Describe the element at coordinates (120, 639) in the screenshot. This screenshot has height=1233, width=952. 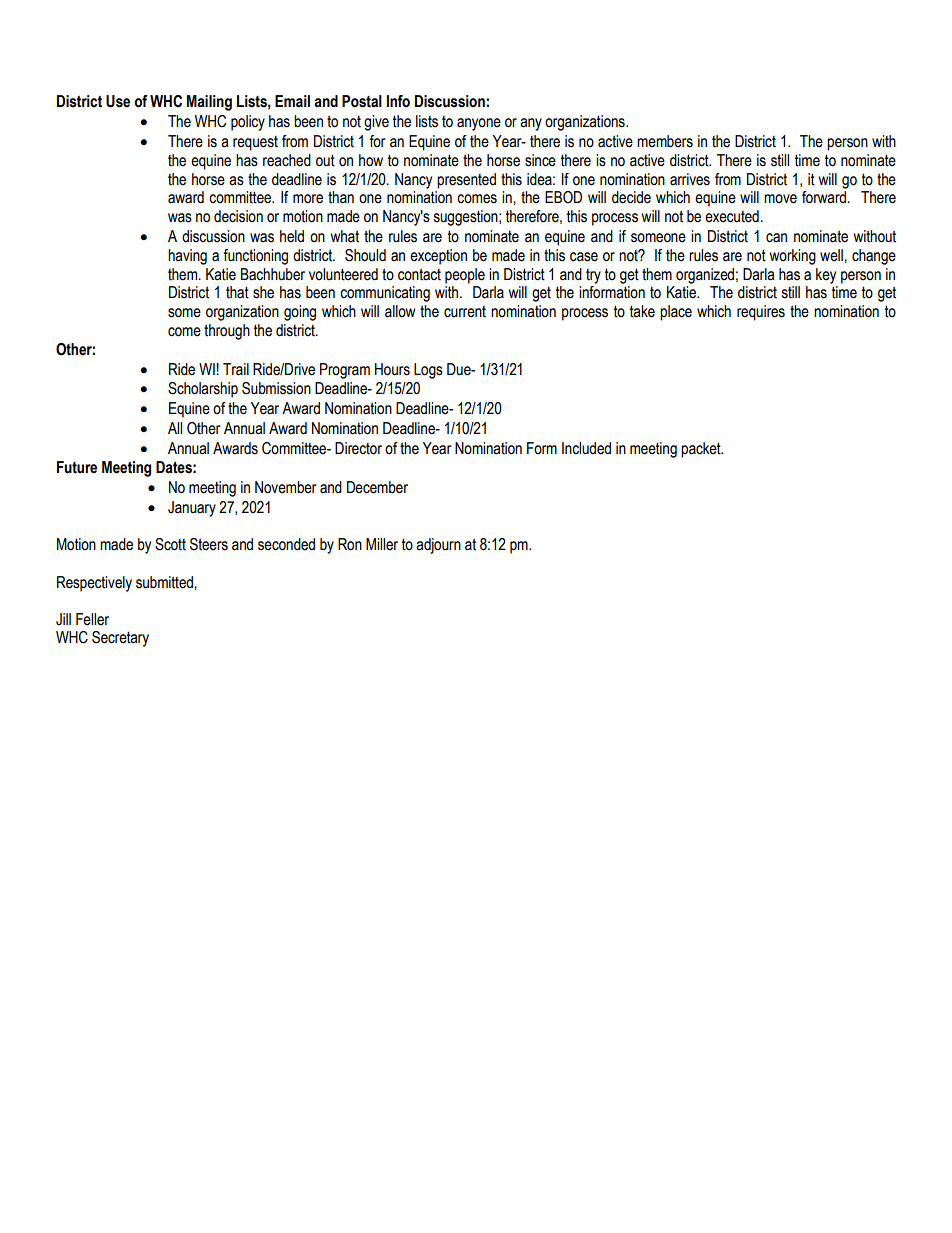
I see `Secretary` at that location.
